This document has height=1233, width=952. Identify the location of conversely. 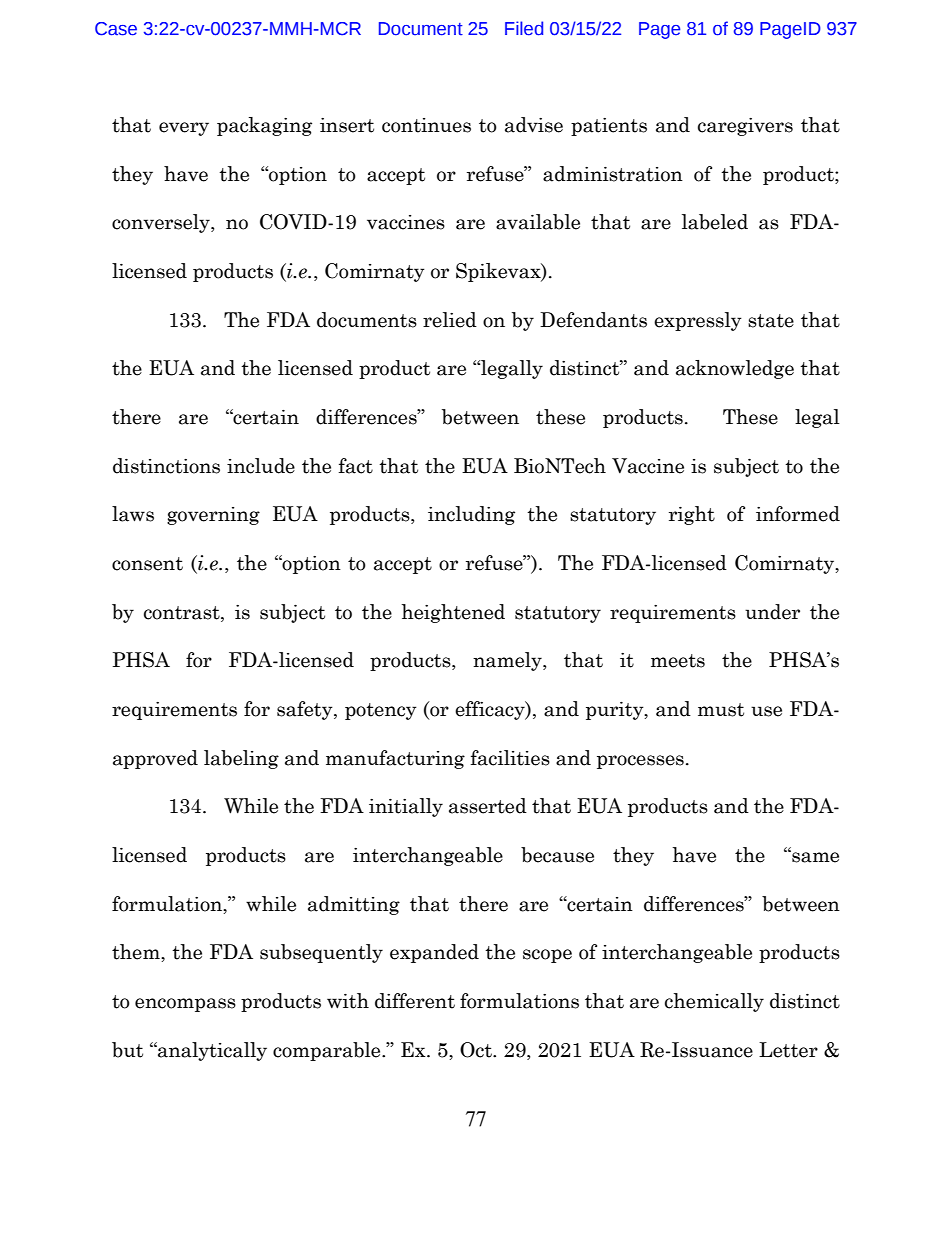
(162, 223).
